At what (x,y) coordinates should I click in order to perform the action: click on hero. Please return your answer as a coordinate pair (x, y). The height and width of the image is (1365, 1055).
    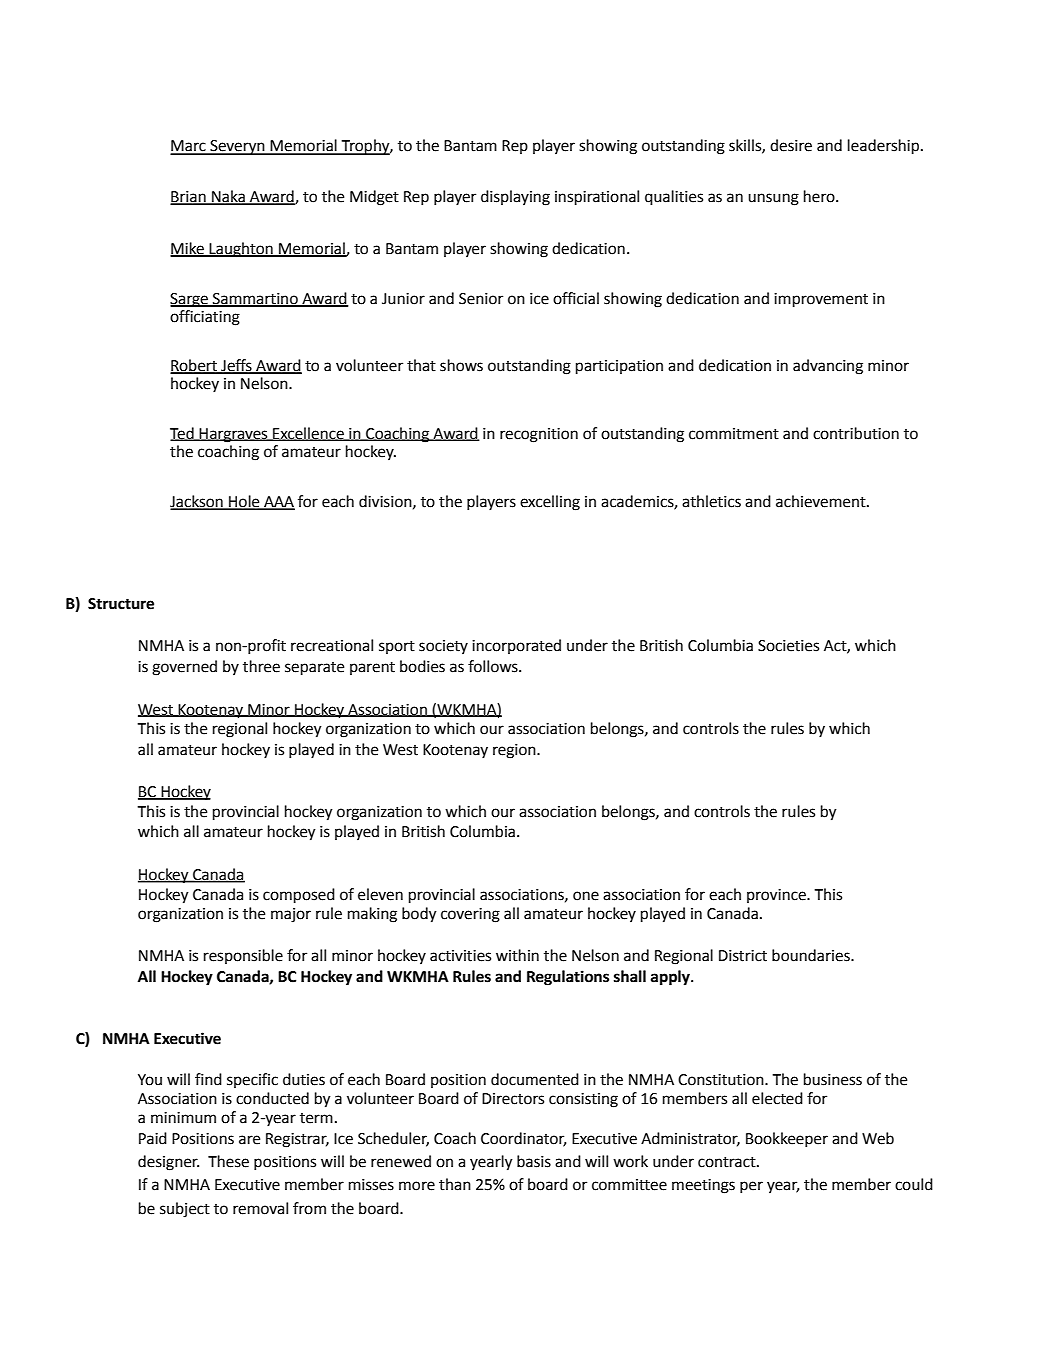
    Looking at the image, I should click on (820, 196).
